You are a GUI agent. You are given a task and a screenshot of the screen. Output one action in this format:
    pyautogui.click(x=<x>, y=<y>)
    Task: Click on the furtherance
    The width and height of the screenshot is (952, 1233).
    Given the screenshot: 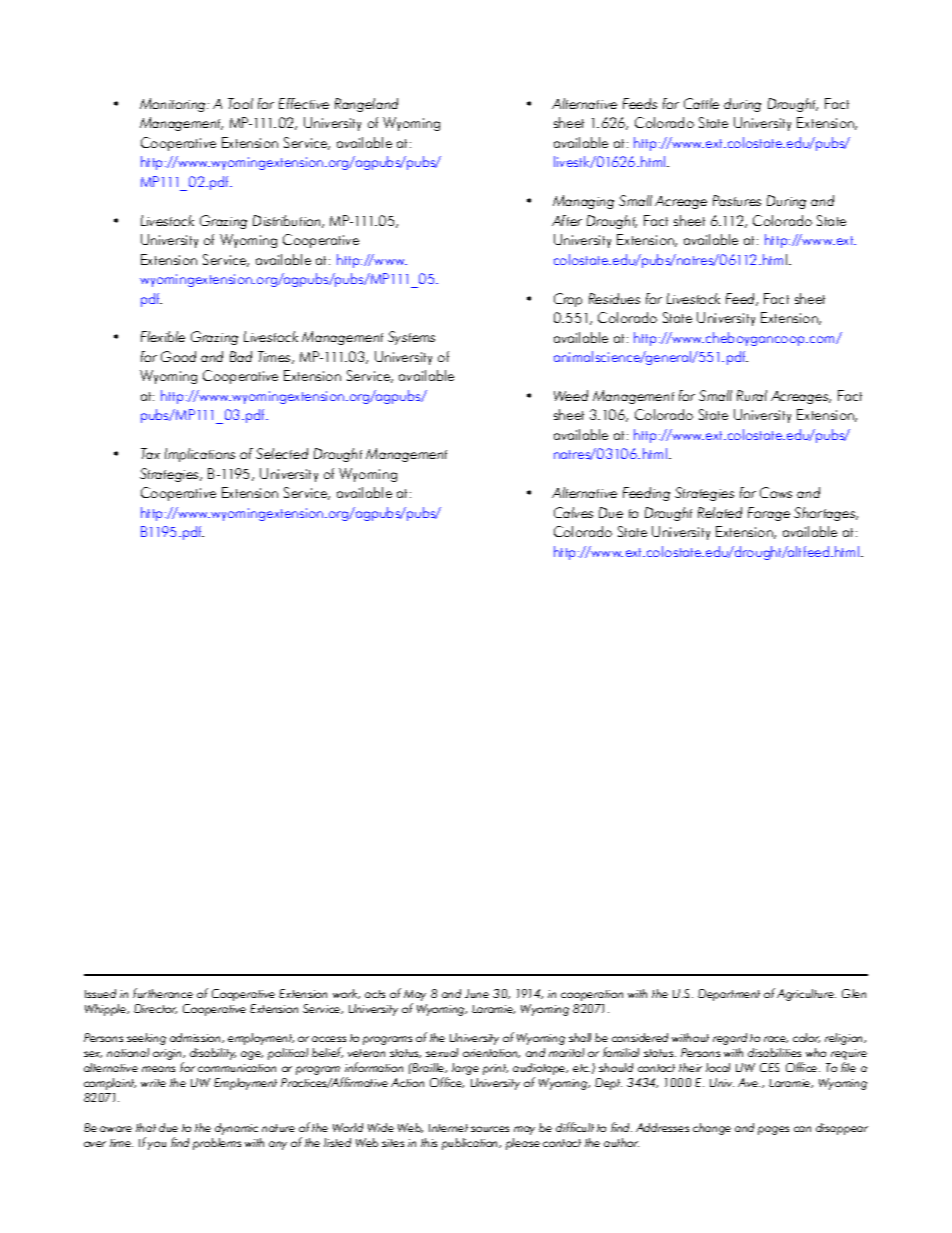 What is the action you would take?
    pyautogui.click(x=163, y=993)
